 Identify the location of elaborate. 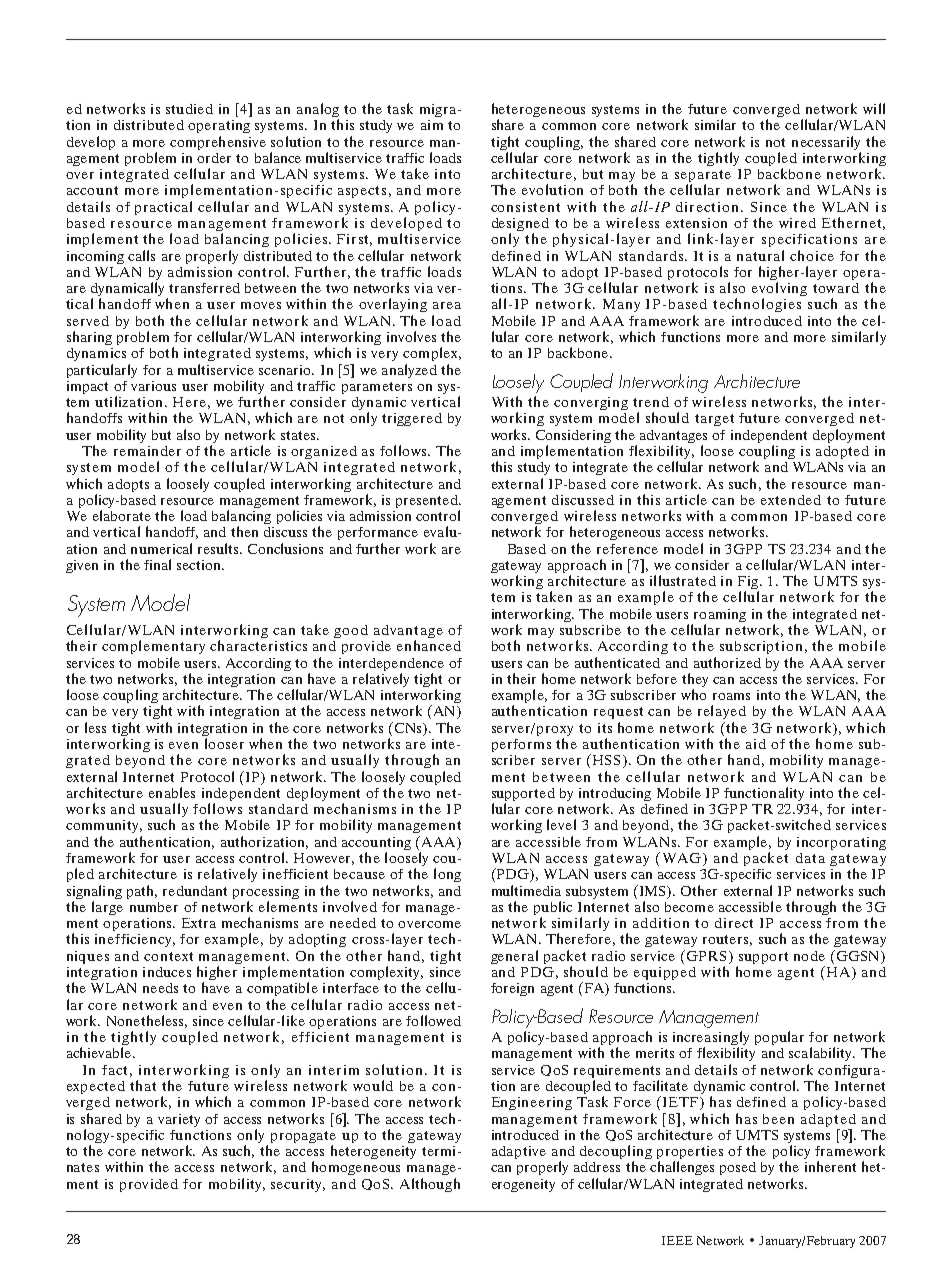
(122, 515).
